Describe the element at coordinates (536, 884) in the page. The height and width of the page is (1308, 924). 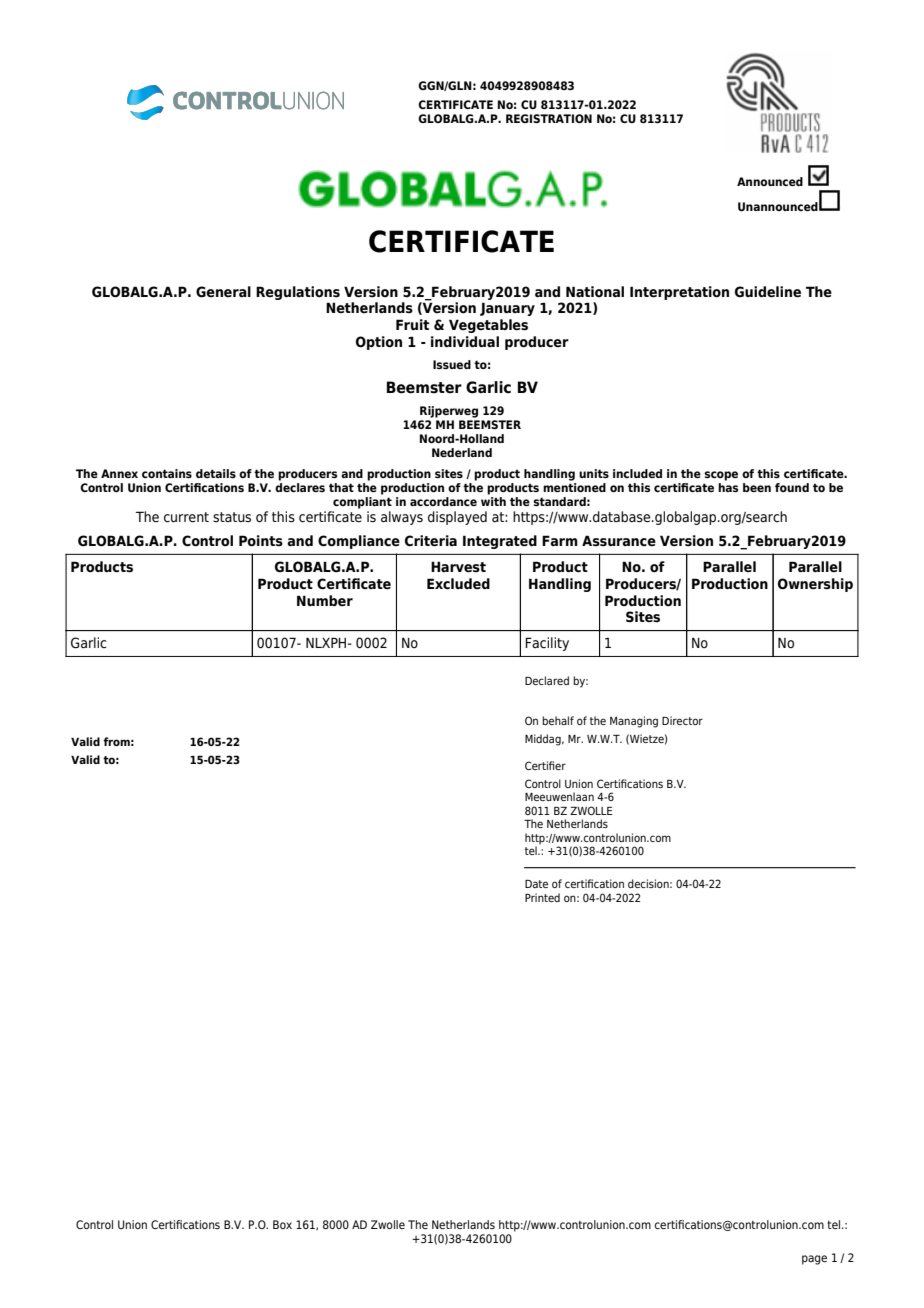
I see `Date` at that location.
